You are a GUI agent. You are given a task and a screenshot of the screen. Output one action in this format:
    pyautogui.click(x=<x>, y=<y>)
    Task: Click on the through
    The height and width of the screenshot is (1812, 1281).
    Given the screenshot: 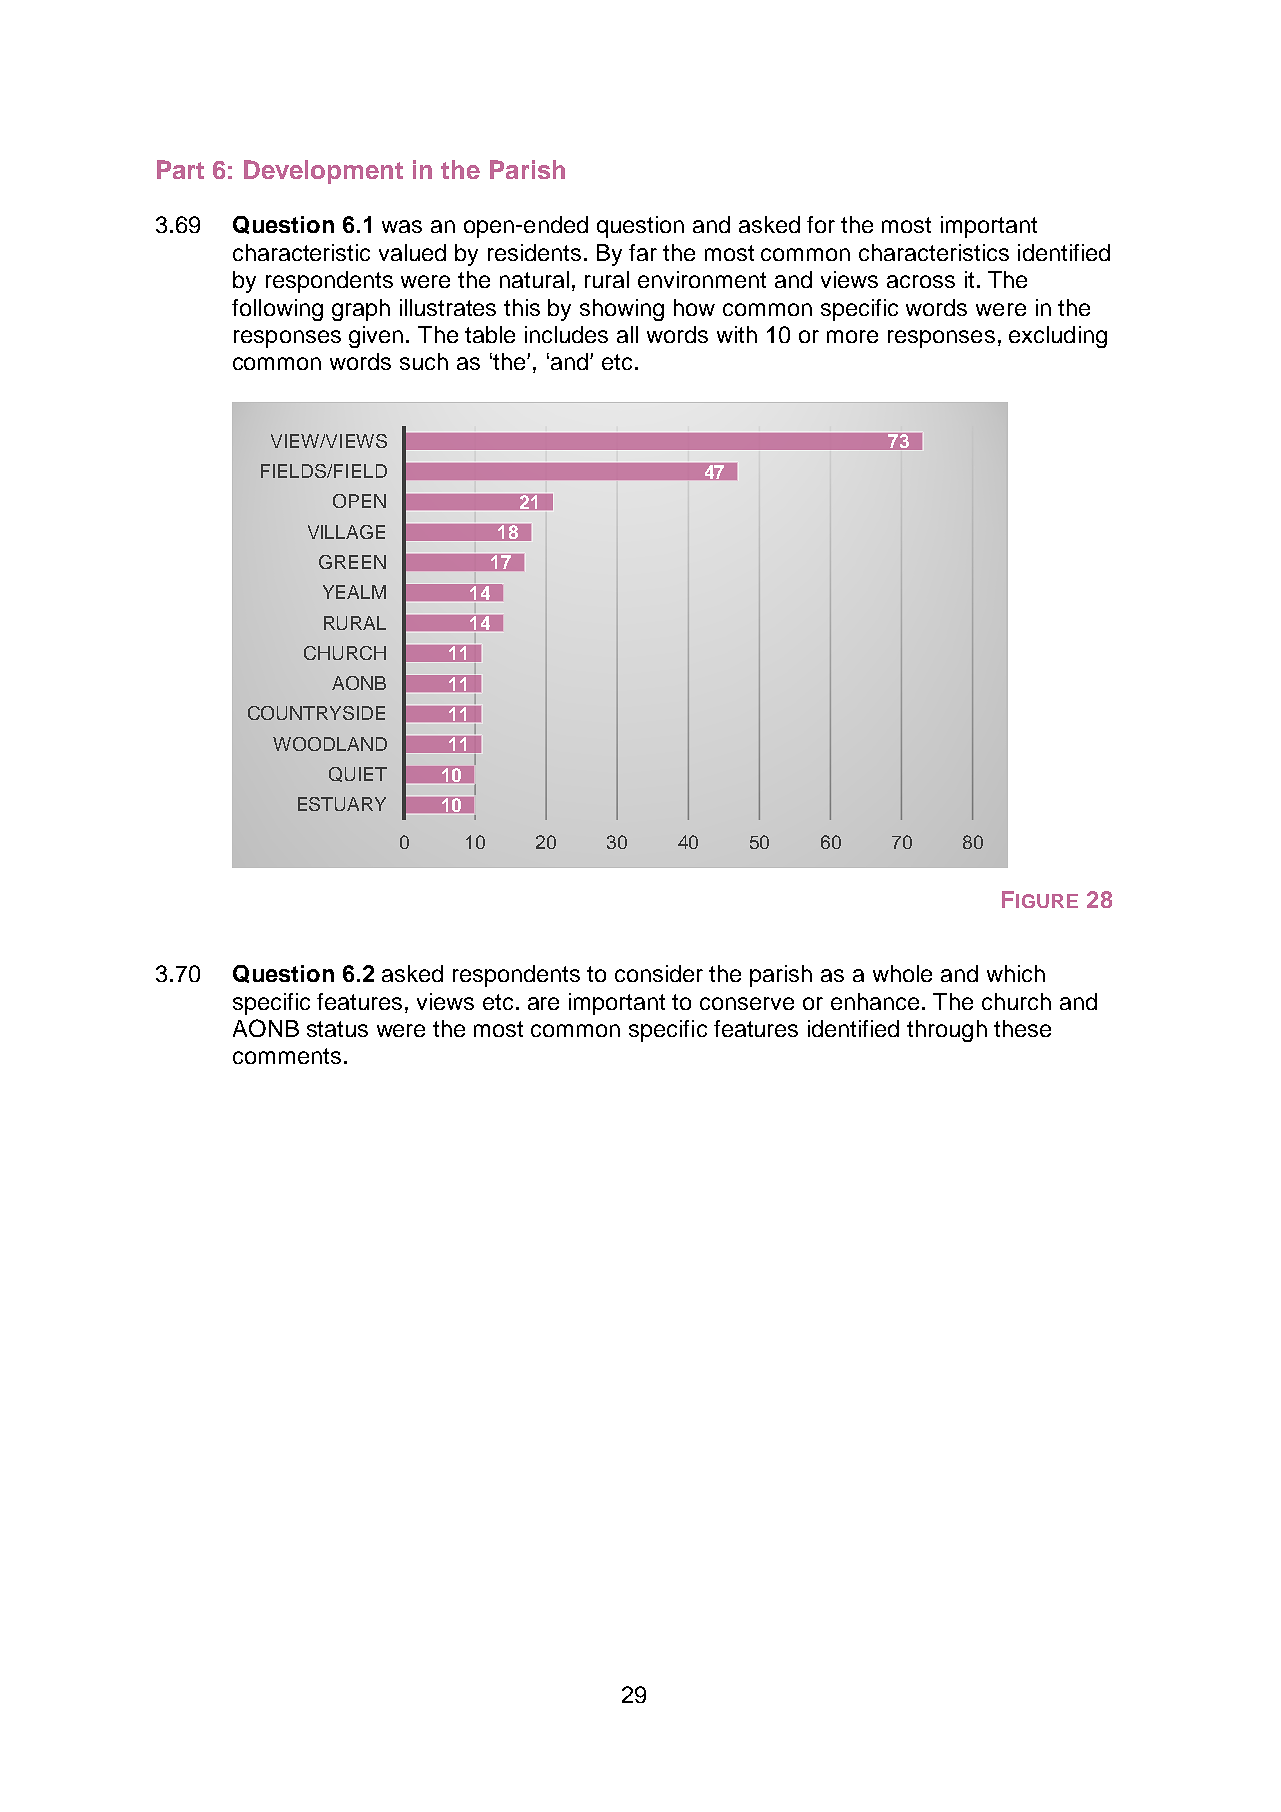 What is the action you would take?
    pyautogui.click(x=947, y=1031)
